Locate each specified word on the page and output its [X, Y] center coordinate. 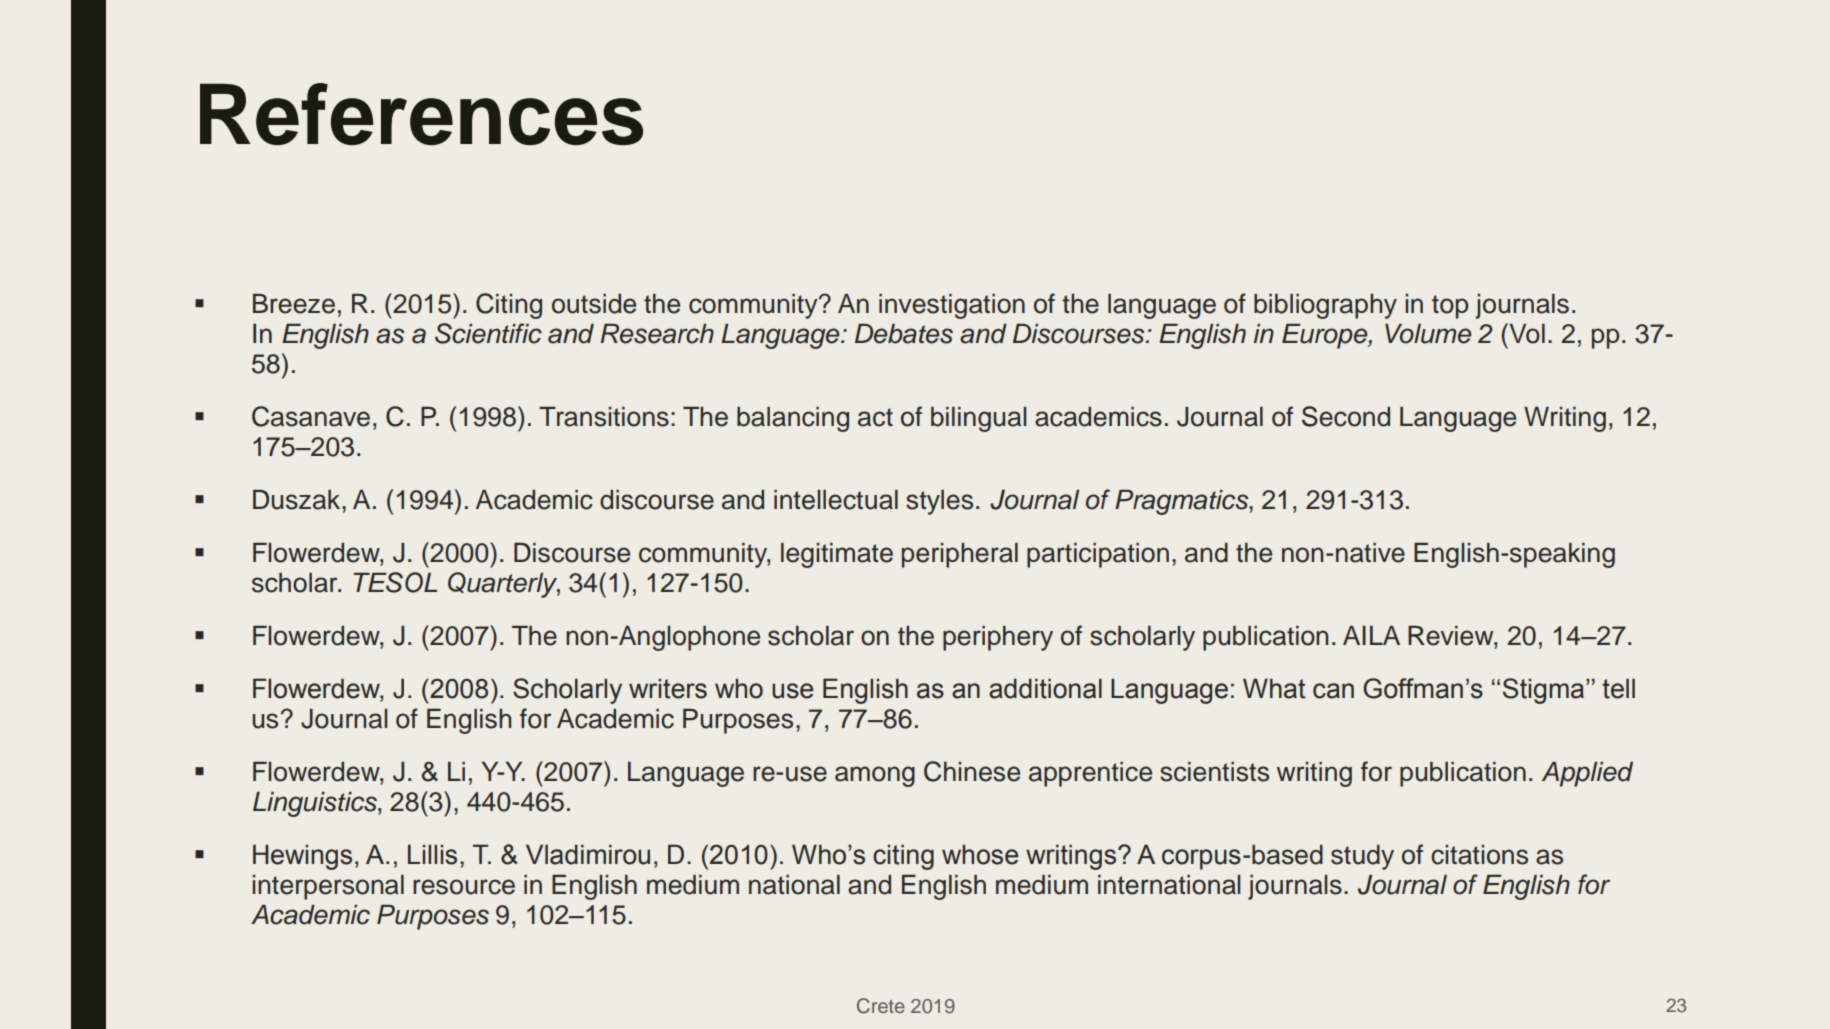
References [421, 114]
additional [1045, 688]
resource [464, 887]
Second [1346, 416]
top [1450, 307]
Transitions [604, 417]
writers [668, 688]
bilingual [979, 419]
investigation [952, 306]
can [1333, 691]
